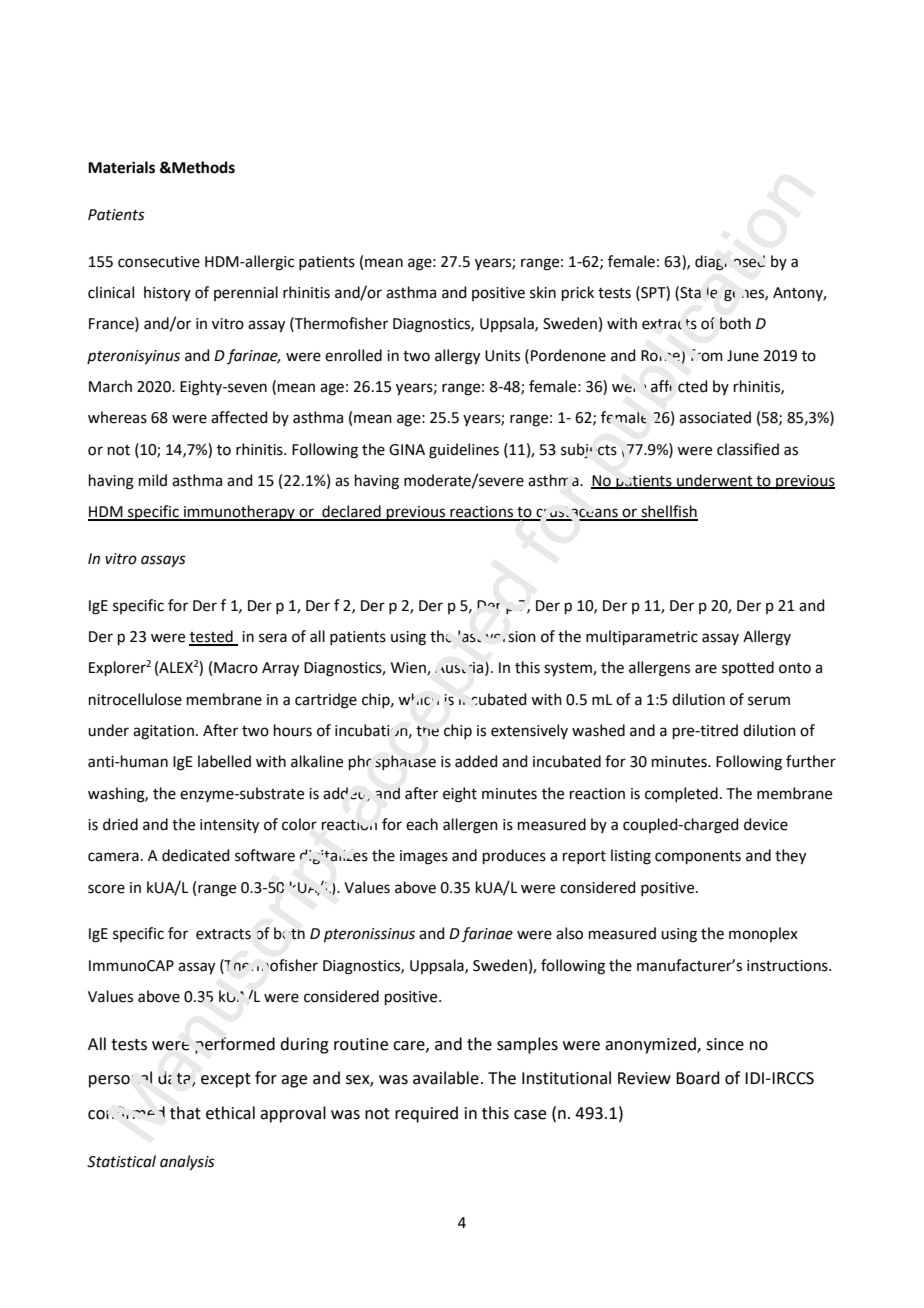 The image size is (924, 1308). I want to click on Board, so click(698, 1078).
